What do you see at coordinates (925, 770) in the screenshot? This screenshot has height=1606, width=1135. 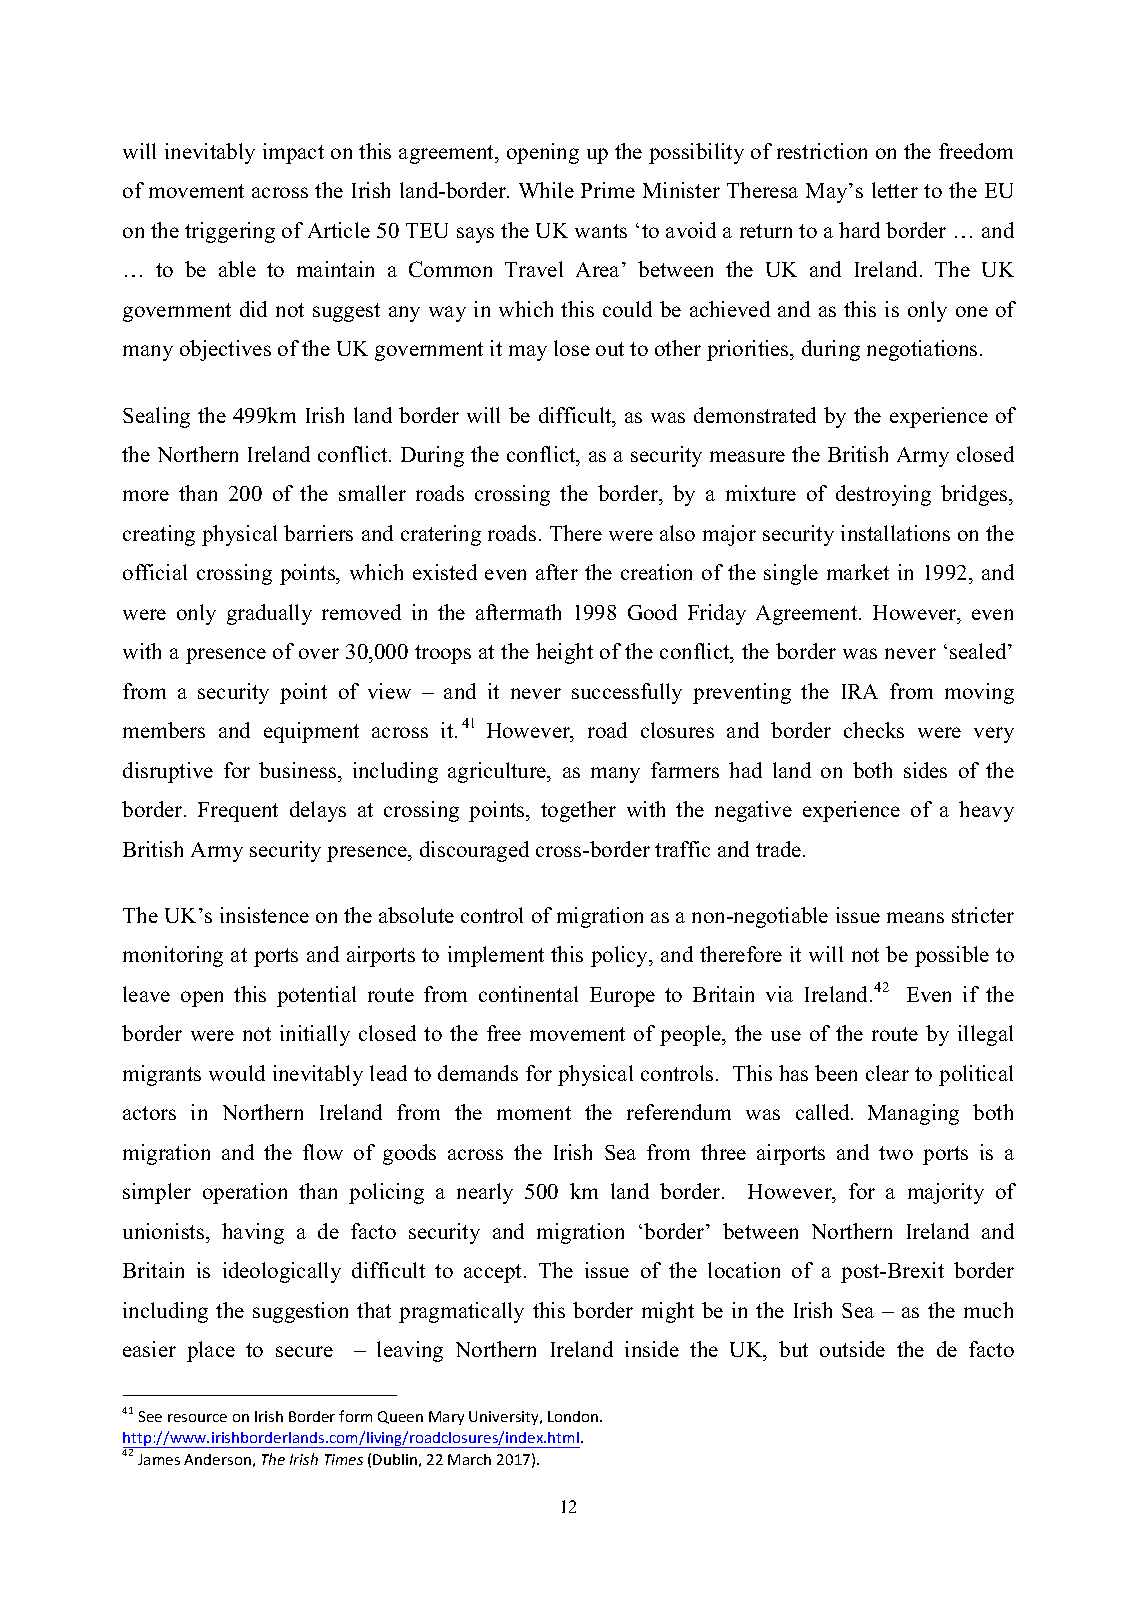 I see `sides` at bounding box center [925, 770].
